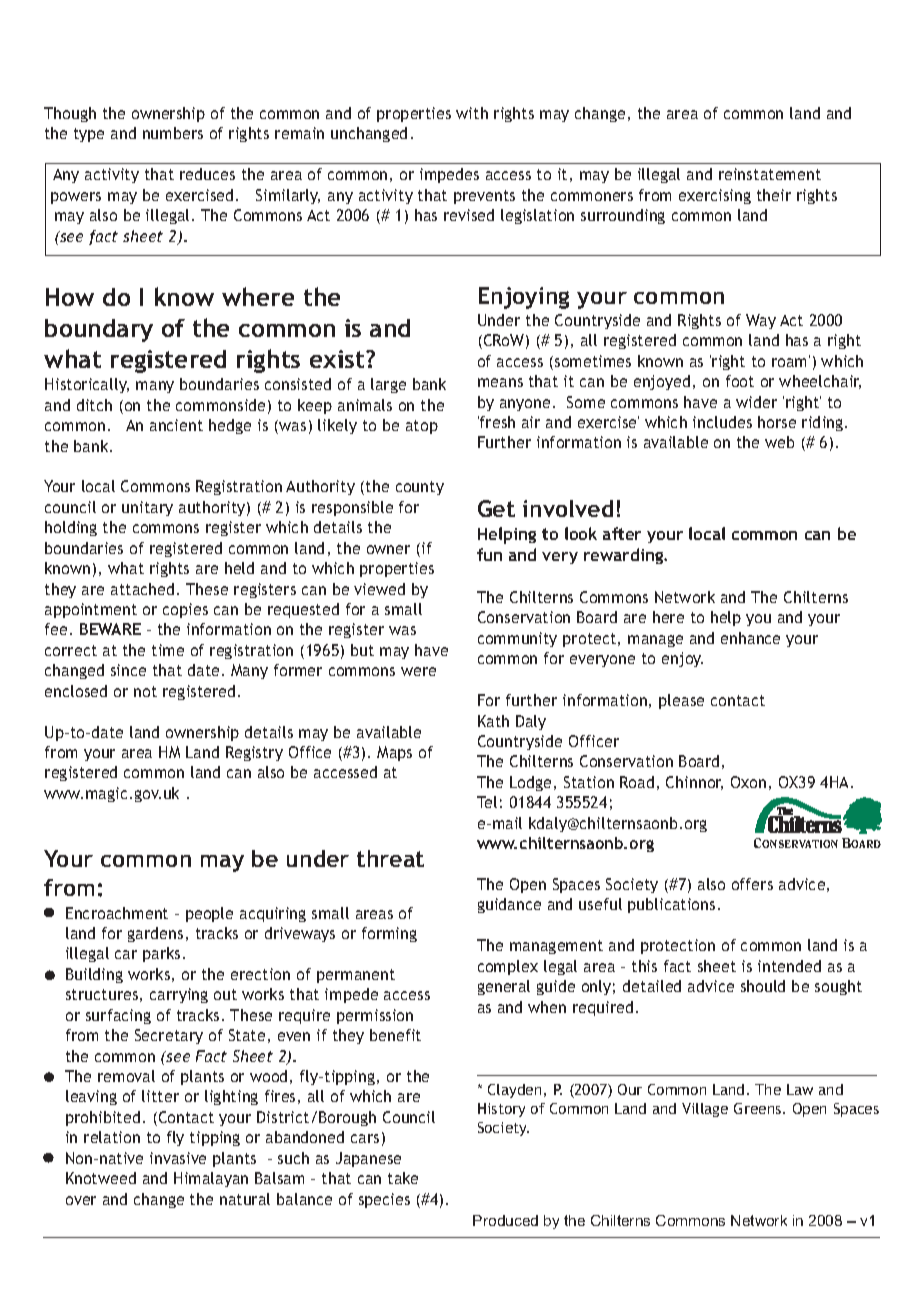  Describe the element at coordinates (422, 427) in the screenshot. I see `atop` at that location.
